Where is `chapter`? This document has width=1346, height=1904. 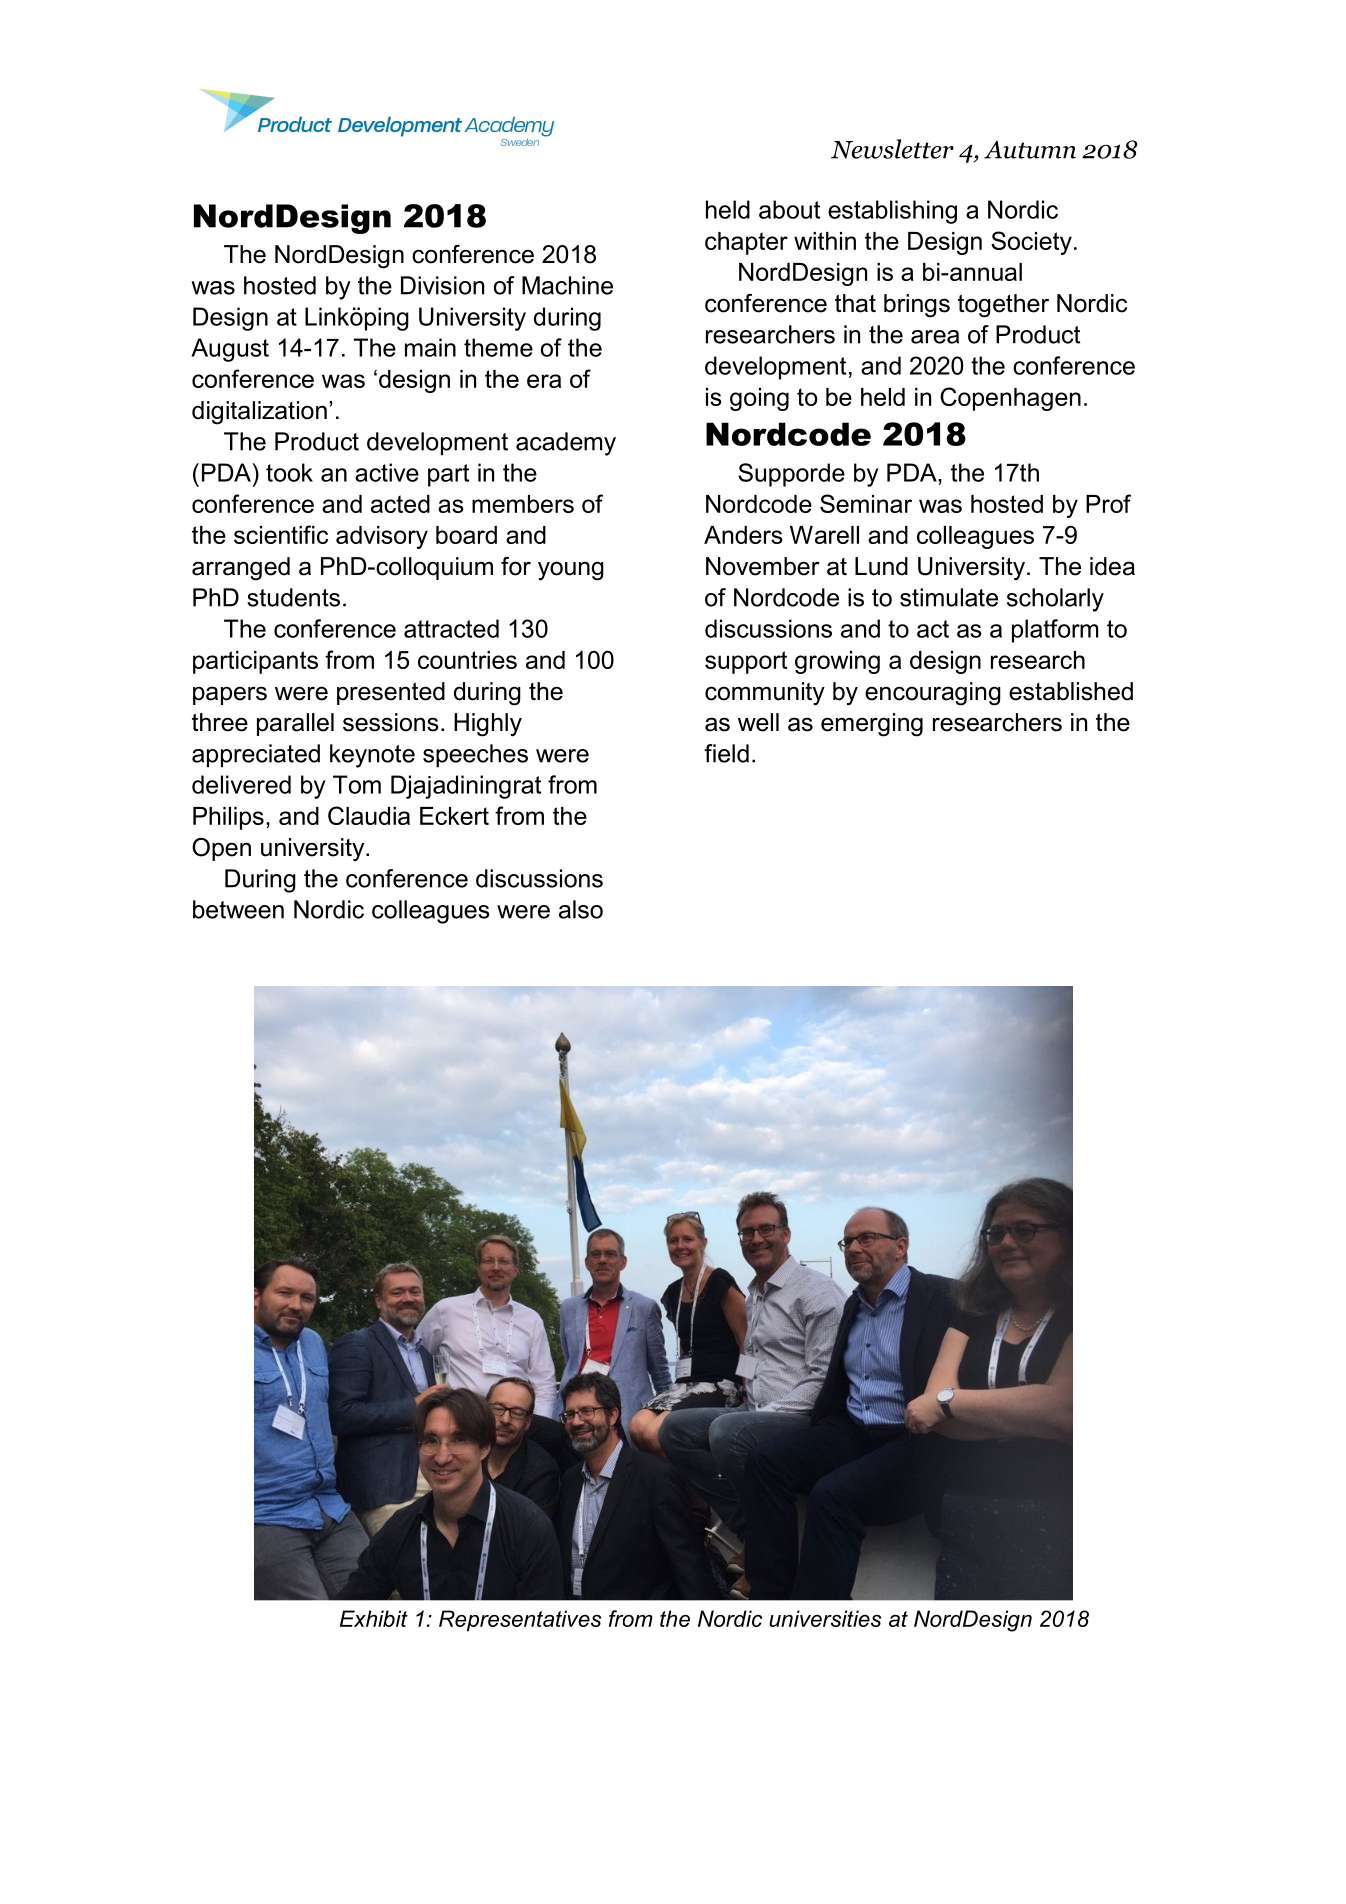
chapter is located at coordinates (746, 243).
